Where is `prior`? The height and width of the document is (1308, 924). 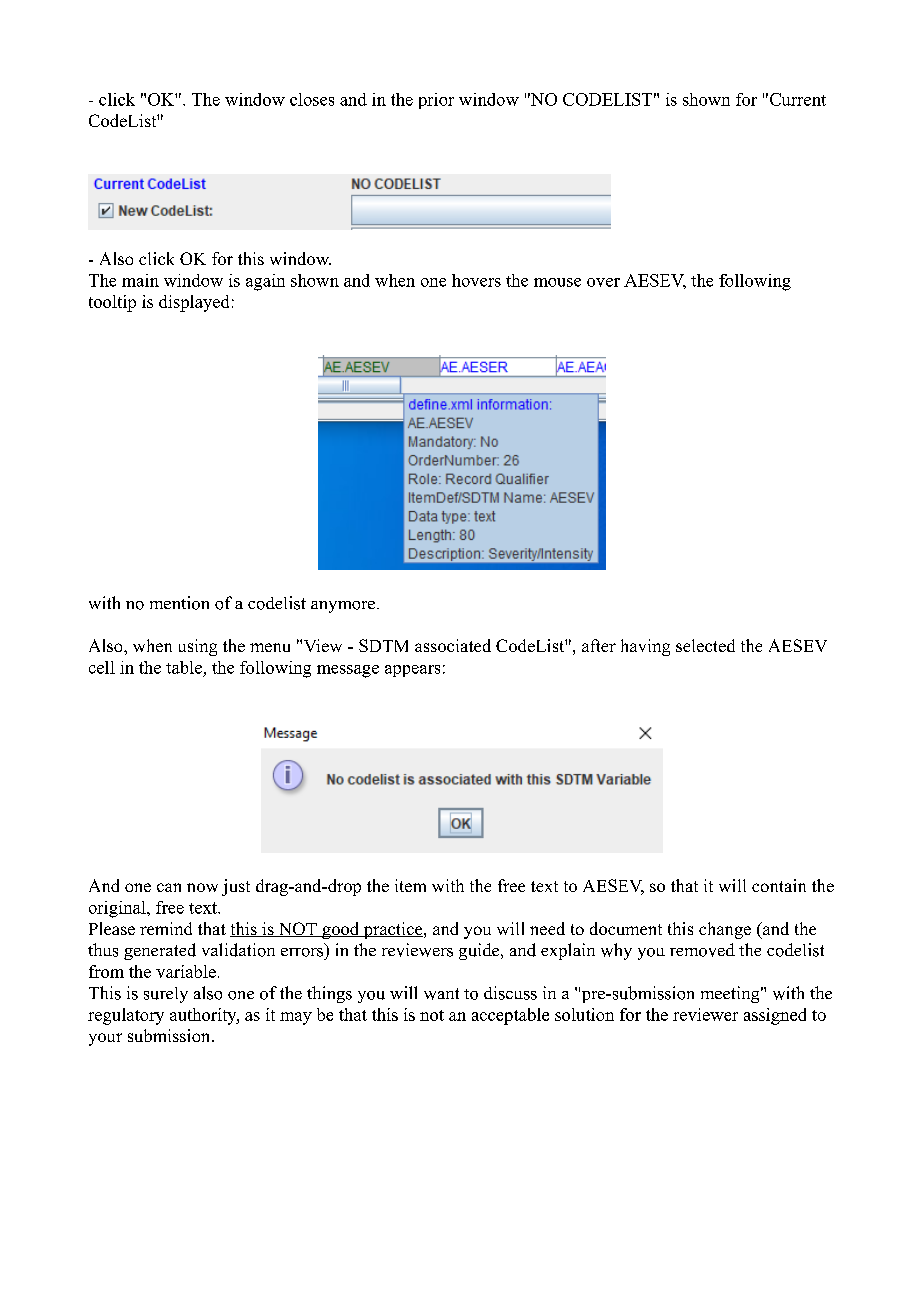
prior is located at coordinates (436, 101).
